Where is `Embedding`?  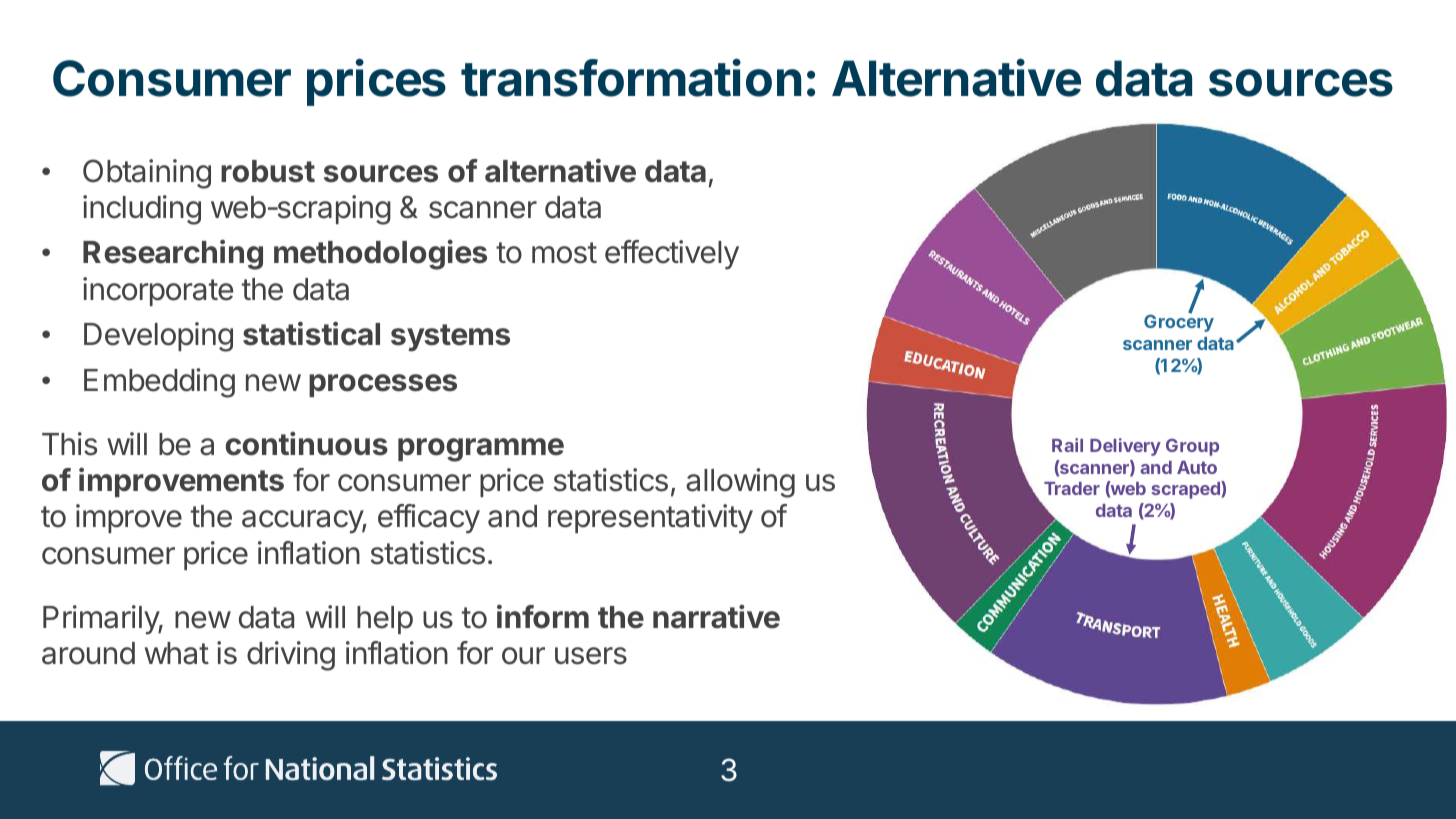 Embedding is located at coordinates (159, 383).
